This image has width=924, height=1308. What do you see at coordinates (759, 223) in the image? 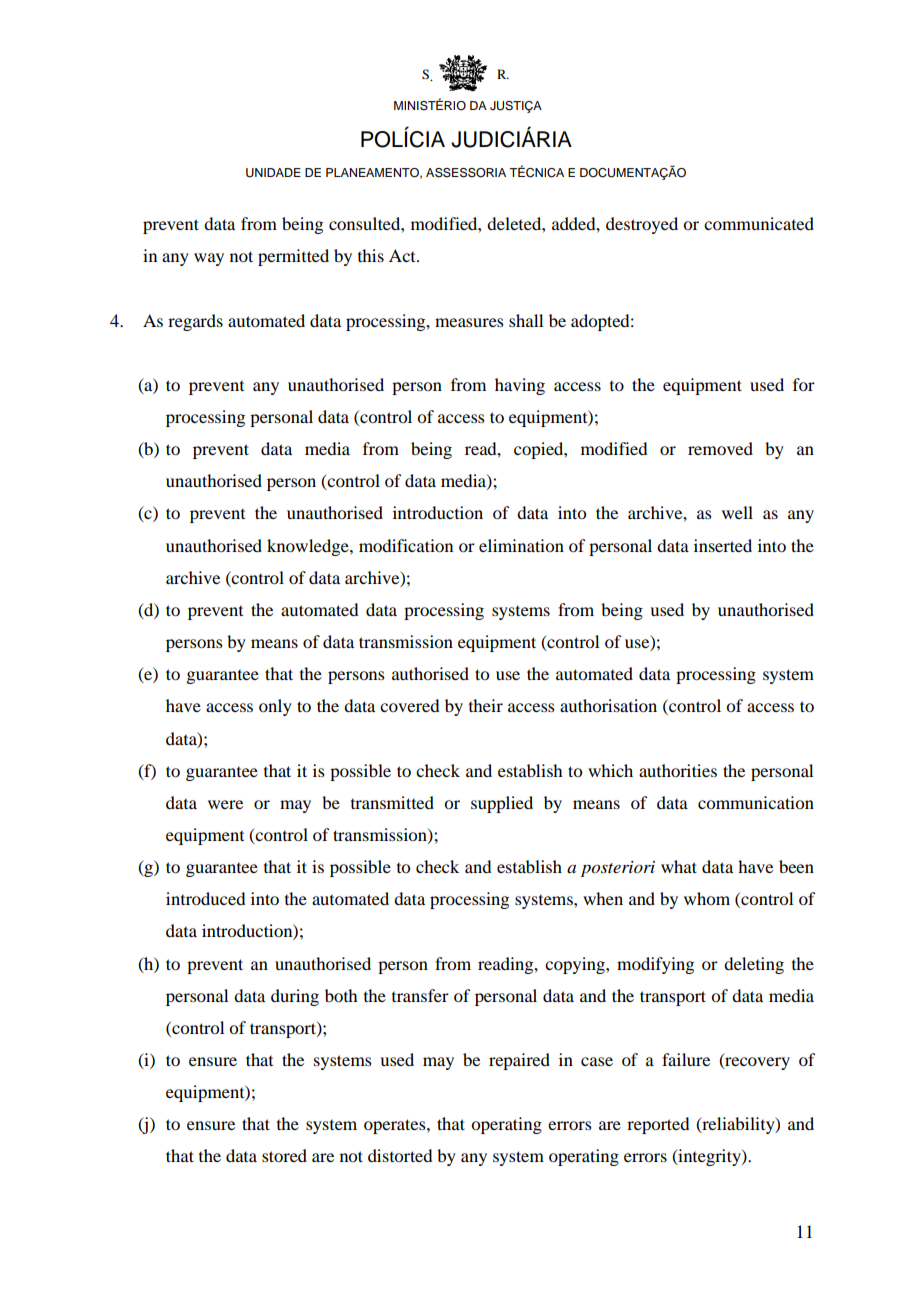
I see `communicated` at bounding box center [759, 223].
